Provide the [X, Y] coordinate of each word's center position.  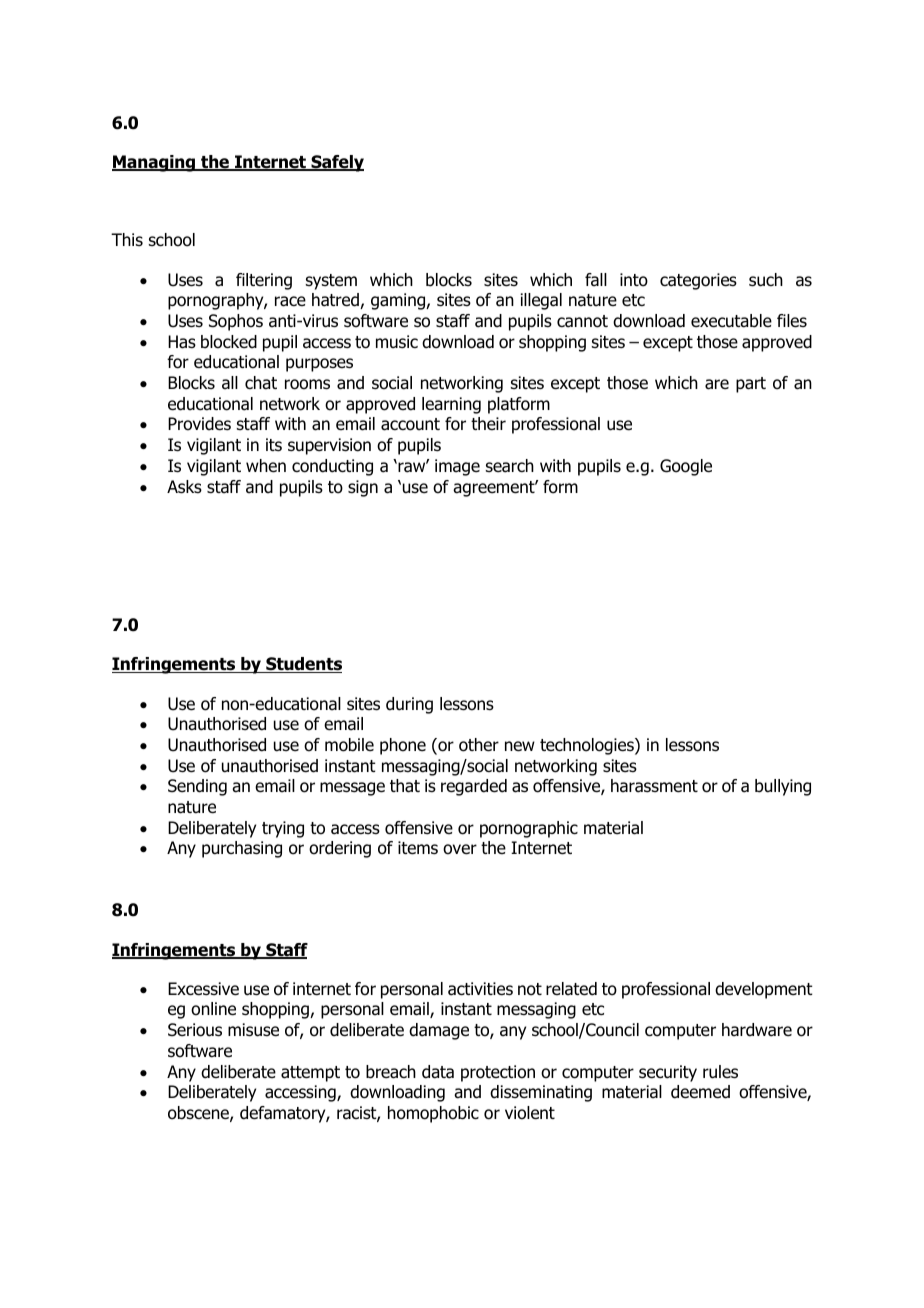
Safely [336, 163]
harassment [654, 786]
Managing [154, 163]
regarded [474, 787]
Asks [184, 487]
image [457, 467]
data [438, 1072]
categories [698, 281]
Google [686, 467]
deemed [700, 1092]
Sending [197, 787]
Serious [195, 1030]
